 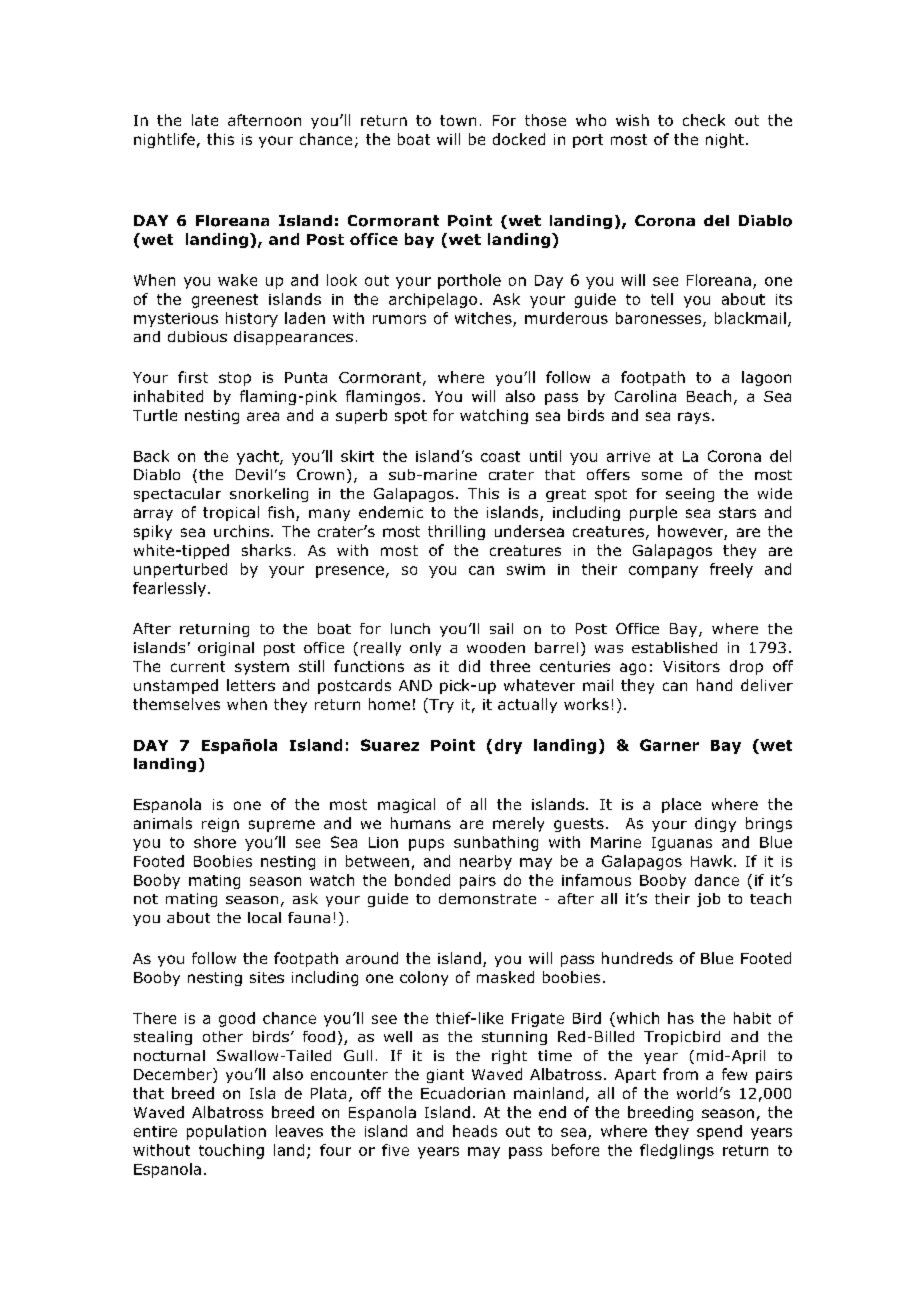 I want to click on late, so click(x=205, y=120).
